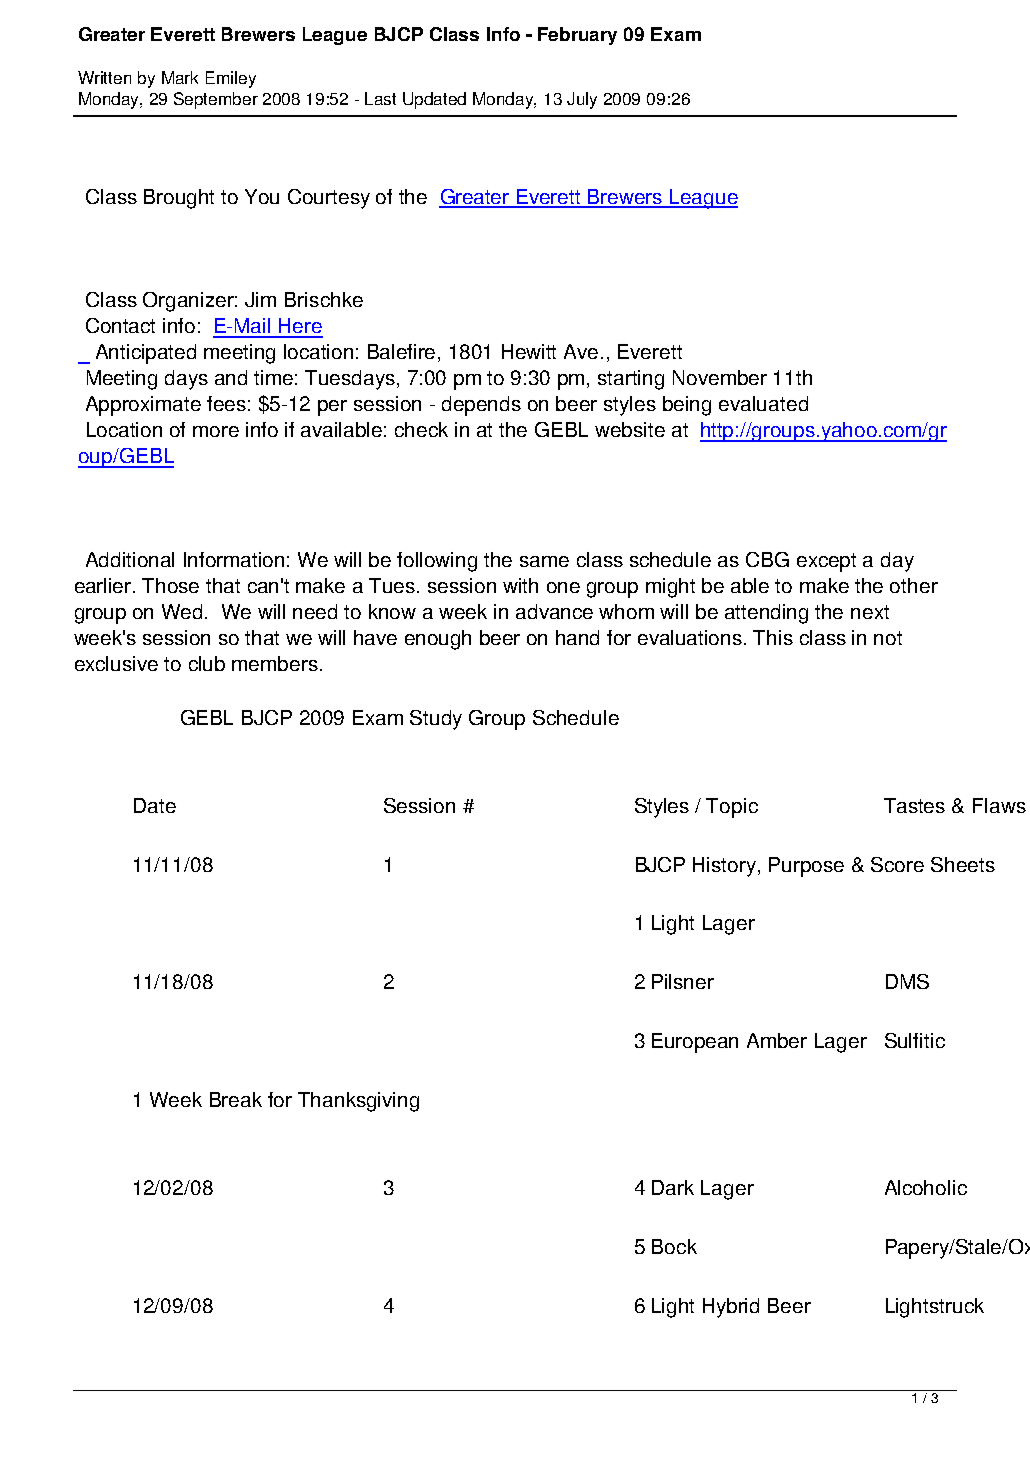  What do you see at coordinates (358, 1102) in the image?
I see `Thanksgiving` at bounding box center [358, 1102].
